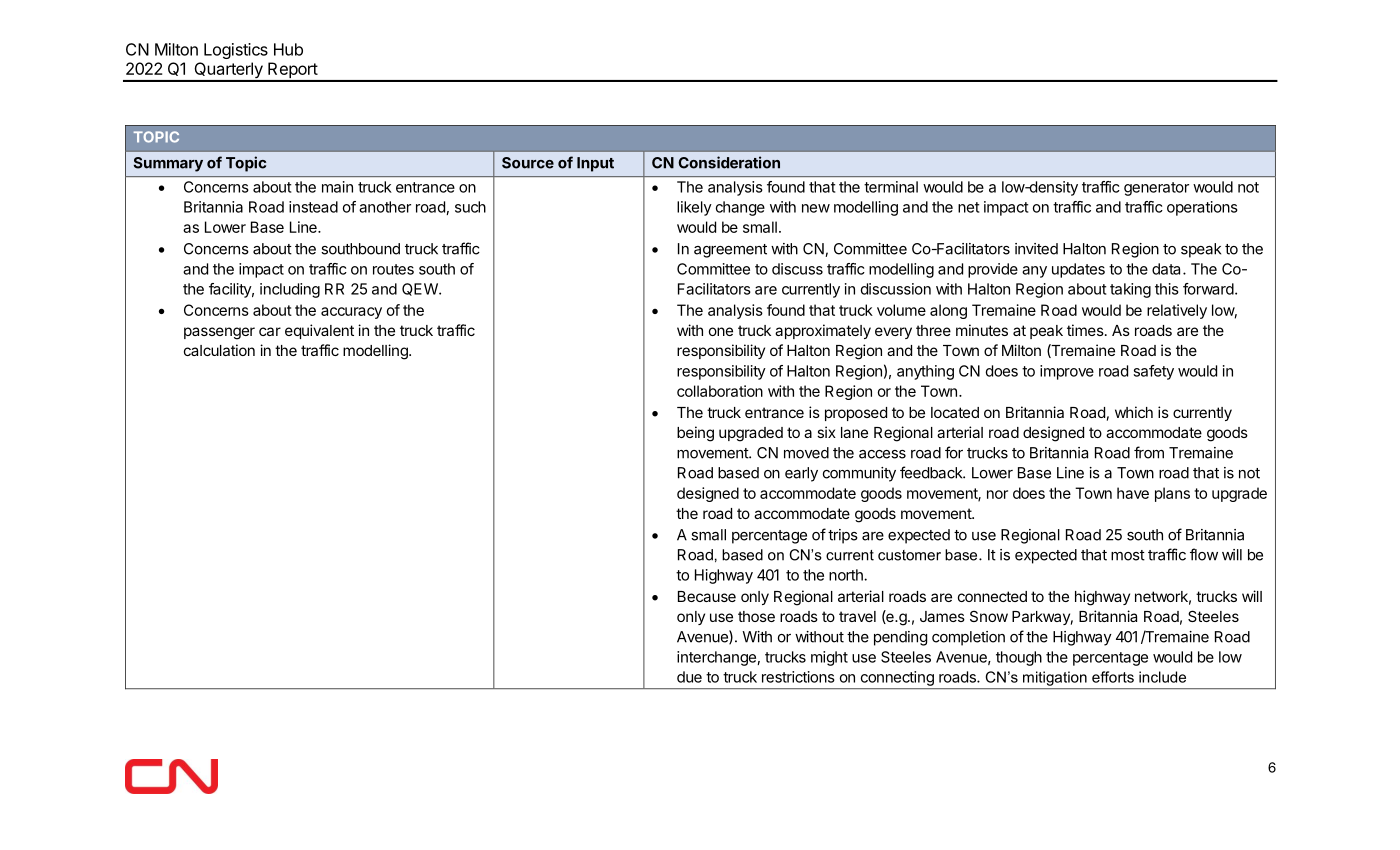 This screenshot has width=1400, height=850. I want to click on improve, so click(1067, 372).
